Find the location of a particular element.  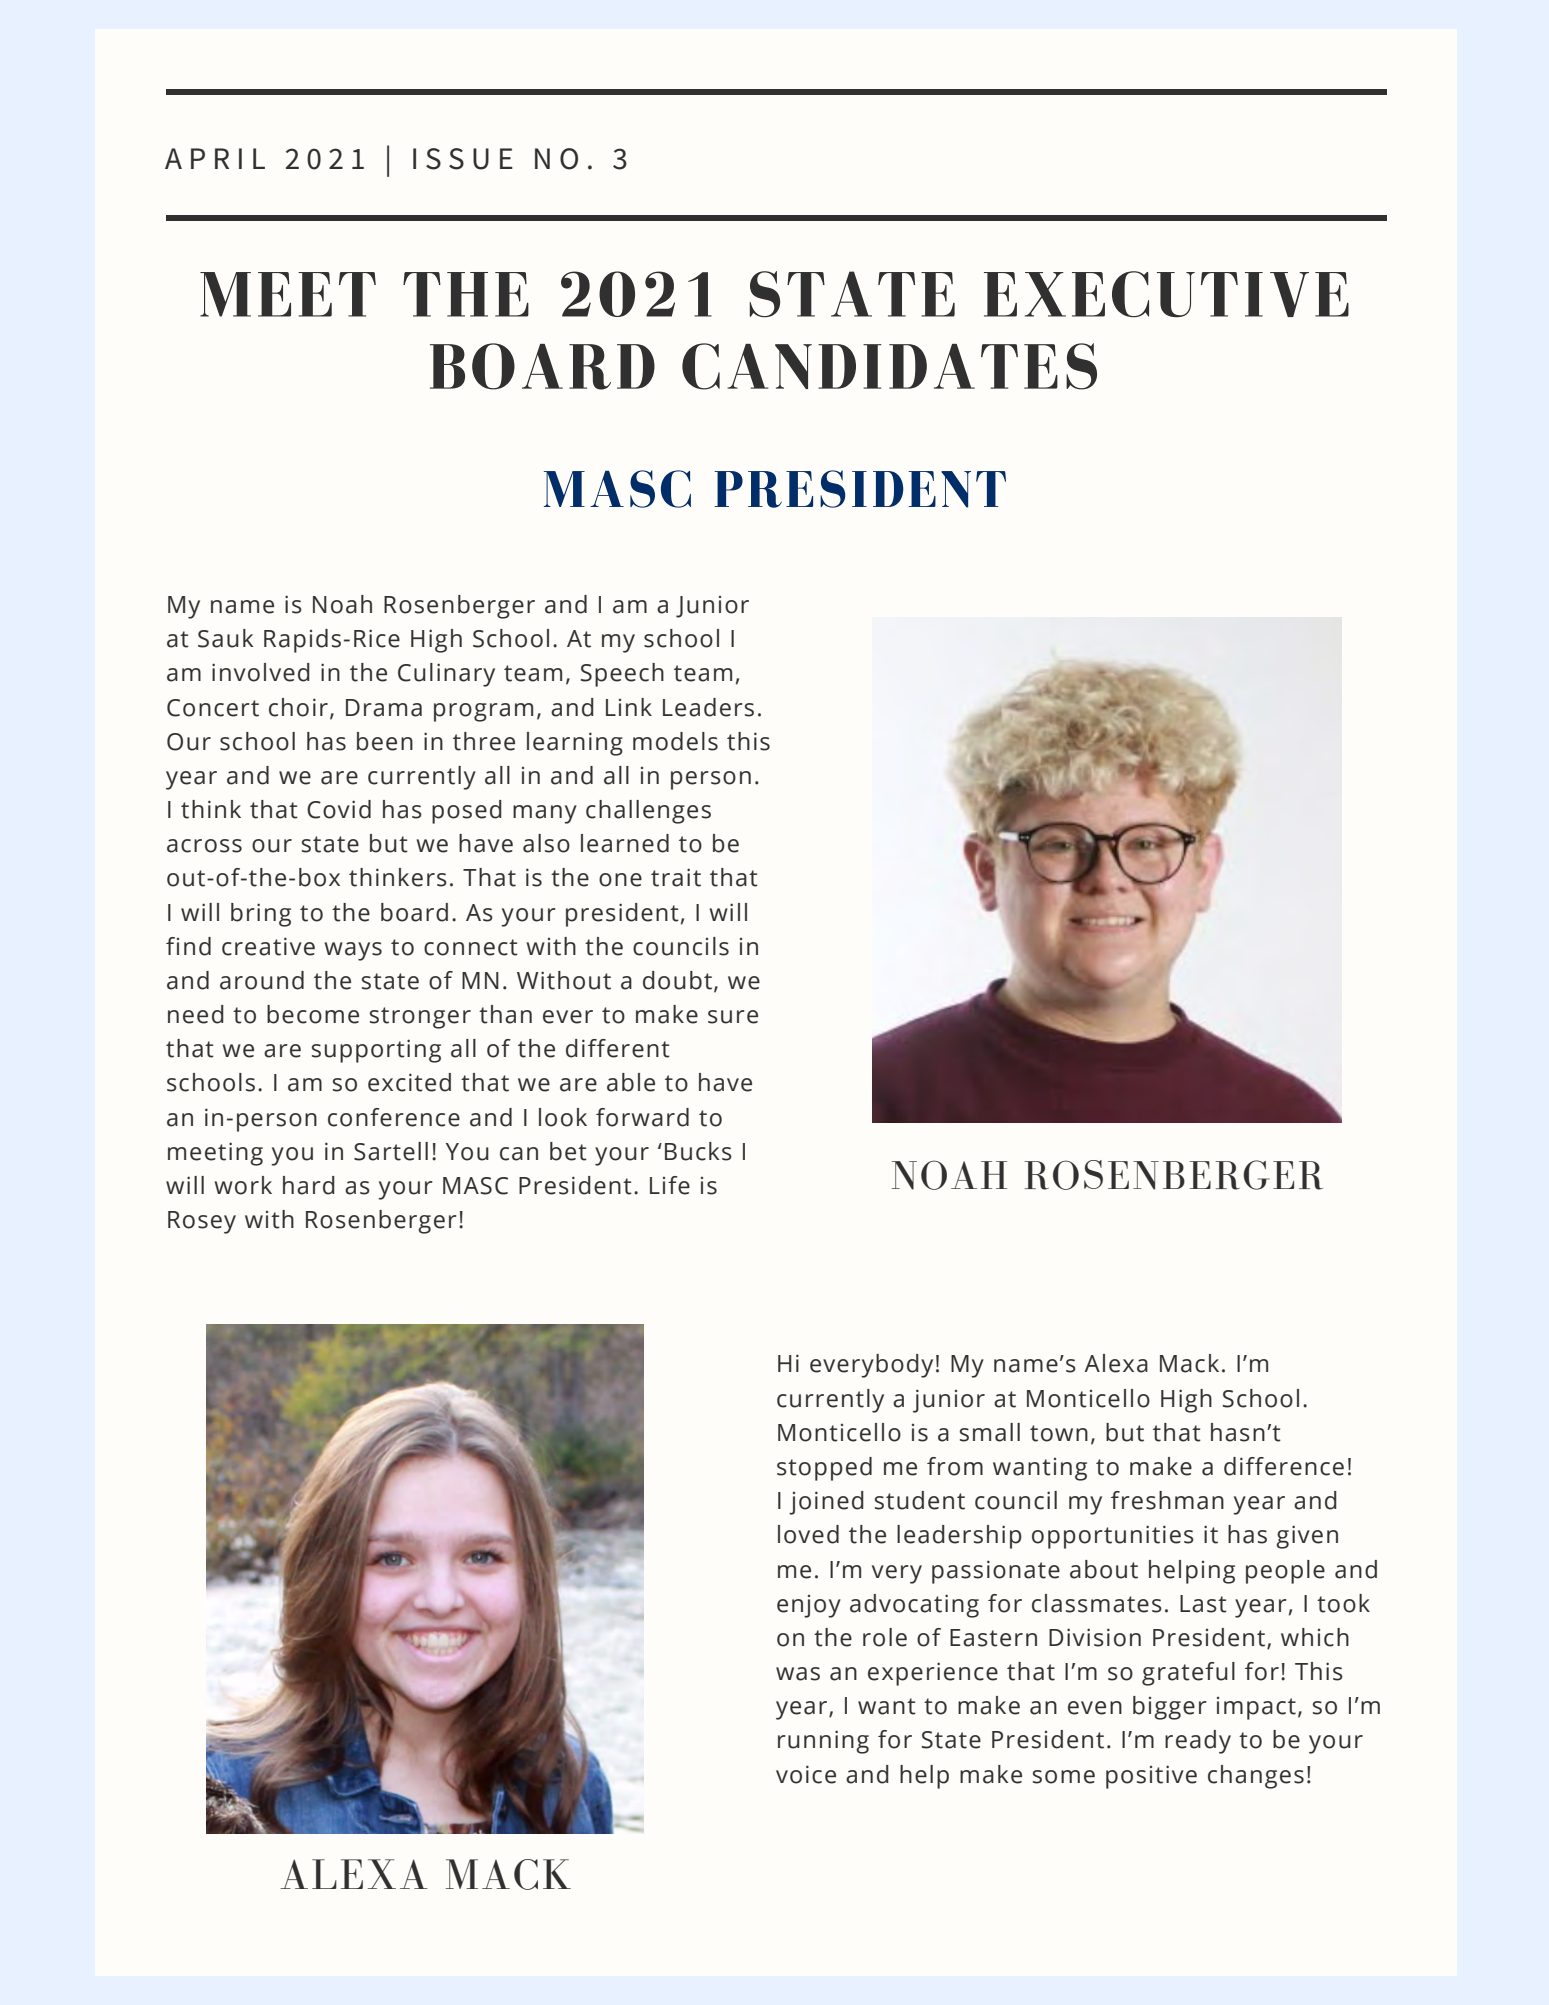

involved is located at coordinates (261, 672).
